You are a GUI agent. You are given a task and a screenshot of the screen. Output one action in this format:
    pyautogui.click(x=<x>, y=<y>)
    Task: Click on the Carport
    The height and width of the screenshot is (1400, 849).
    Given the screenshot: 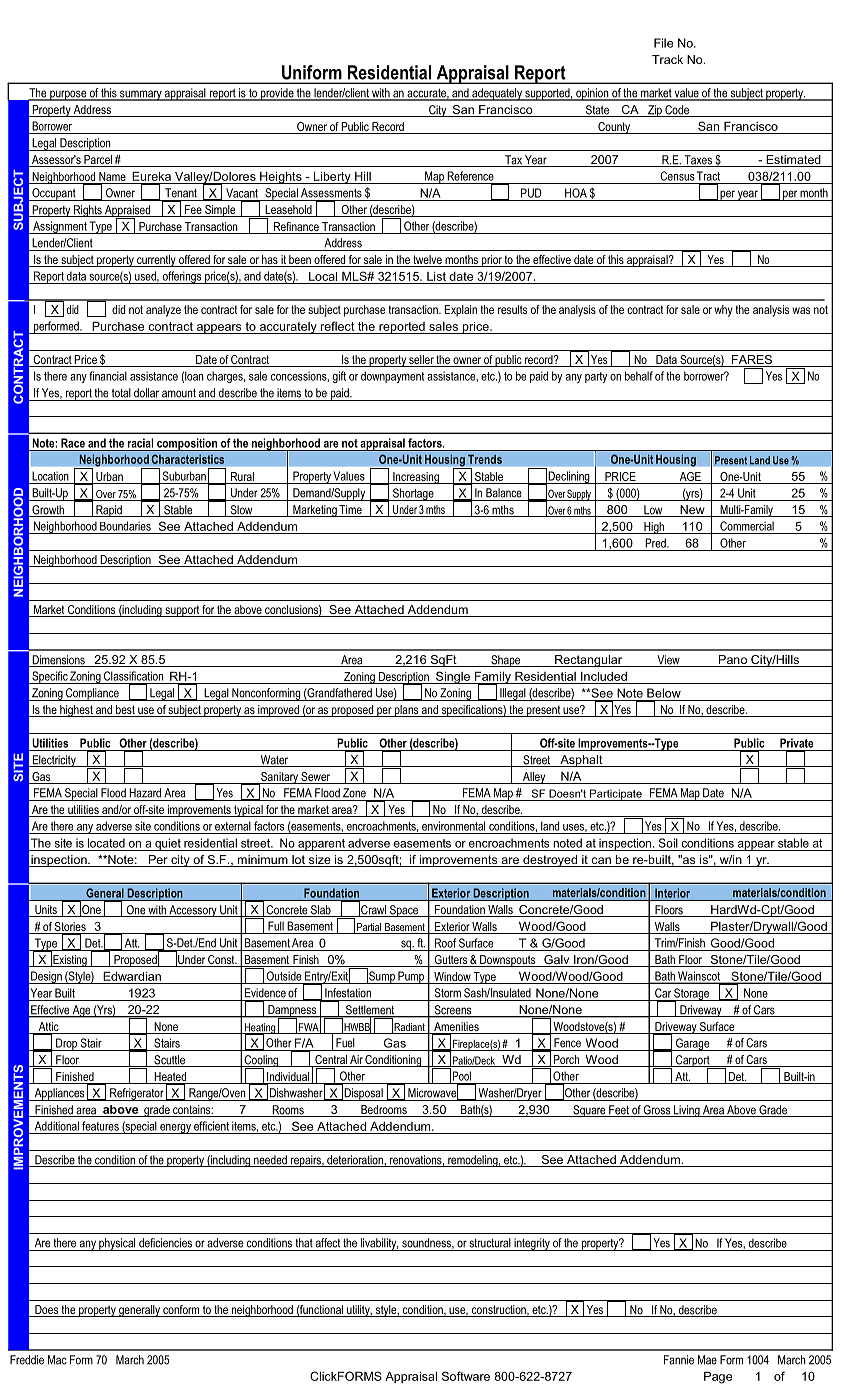 What is the action you would take?
    pyautogui.click(x=693, y=1062)
